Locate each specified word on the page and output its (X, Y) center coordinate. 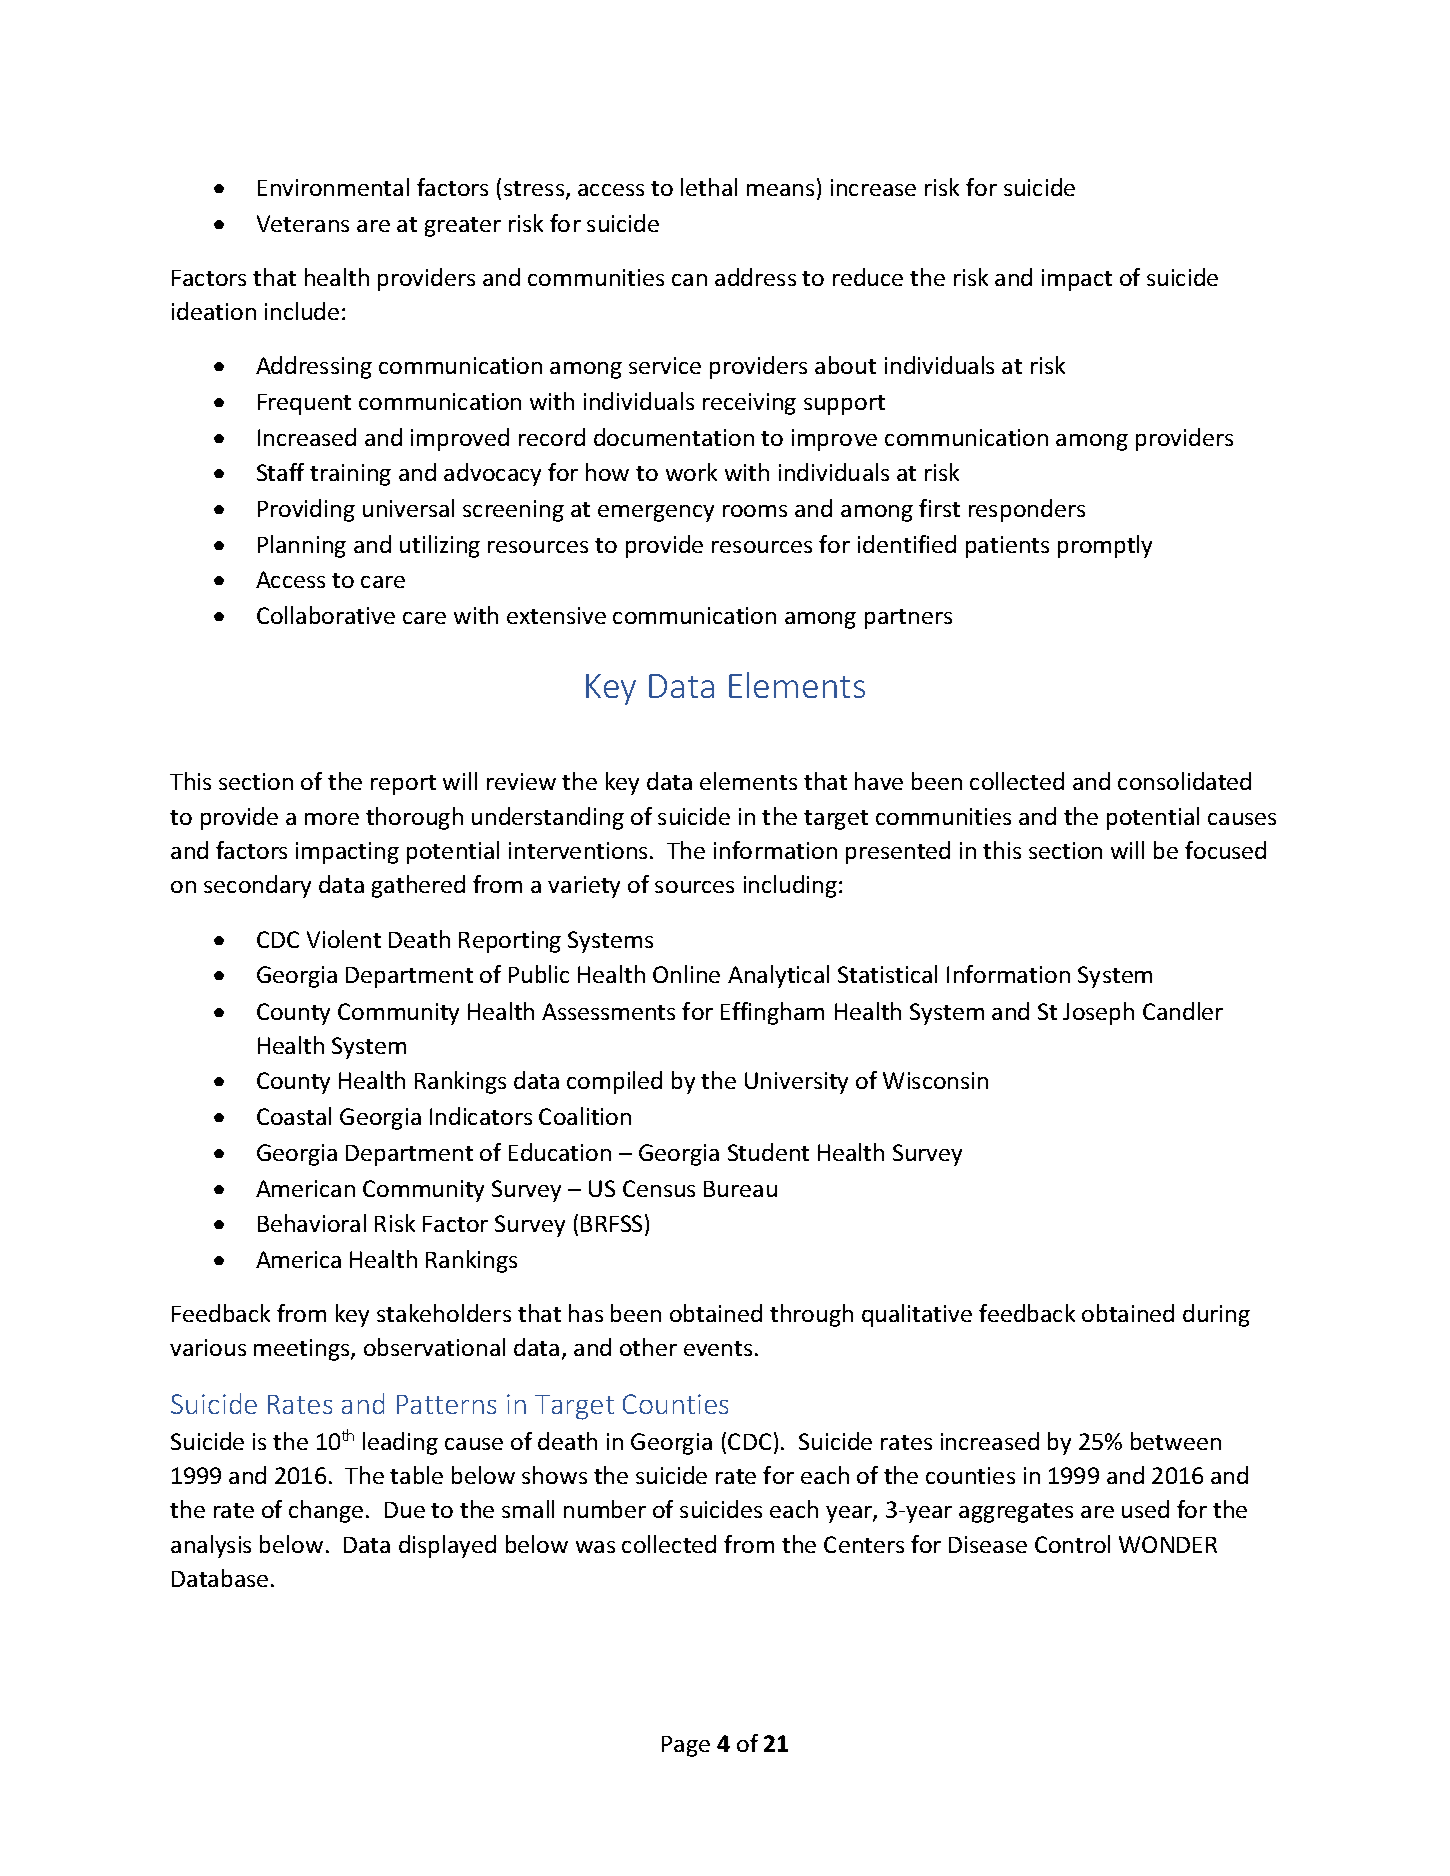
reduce (868, 277)
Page (686, 1746)
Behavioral (312, 1223)
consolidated (1184, 781)
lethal (709, 187)
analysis (211, 1546)
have (879, 781)
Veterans (303, 223)
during (1216, 1315)
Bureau (740, 1189)
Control (1072, 1544)
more (332, 819)
